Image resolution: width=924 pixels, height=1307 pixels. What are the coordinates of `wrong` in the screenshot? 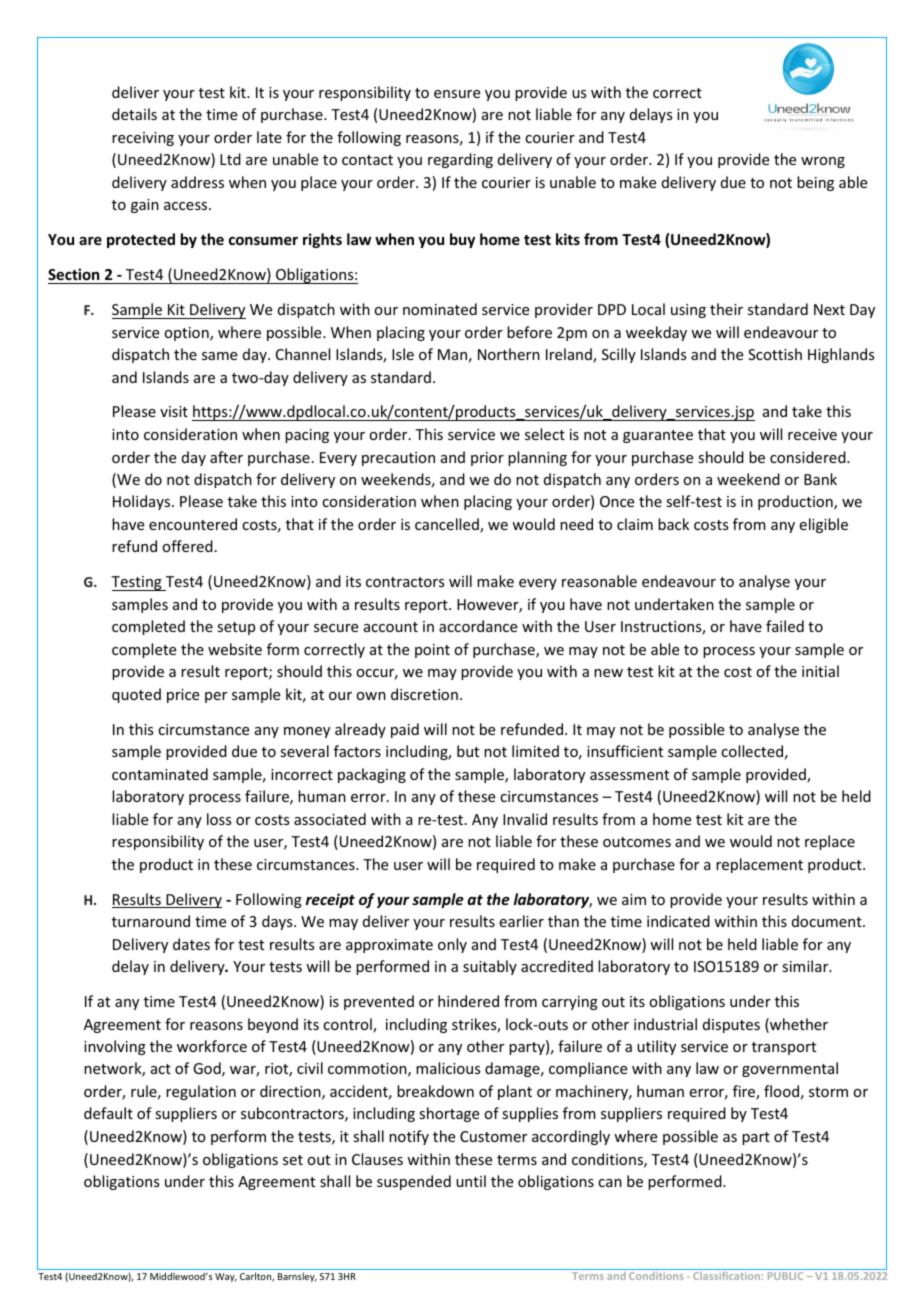 It's located at (823, 162).
